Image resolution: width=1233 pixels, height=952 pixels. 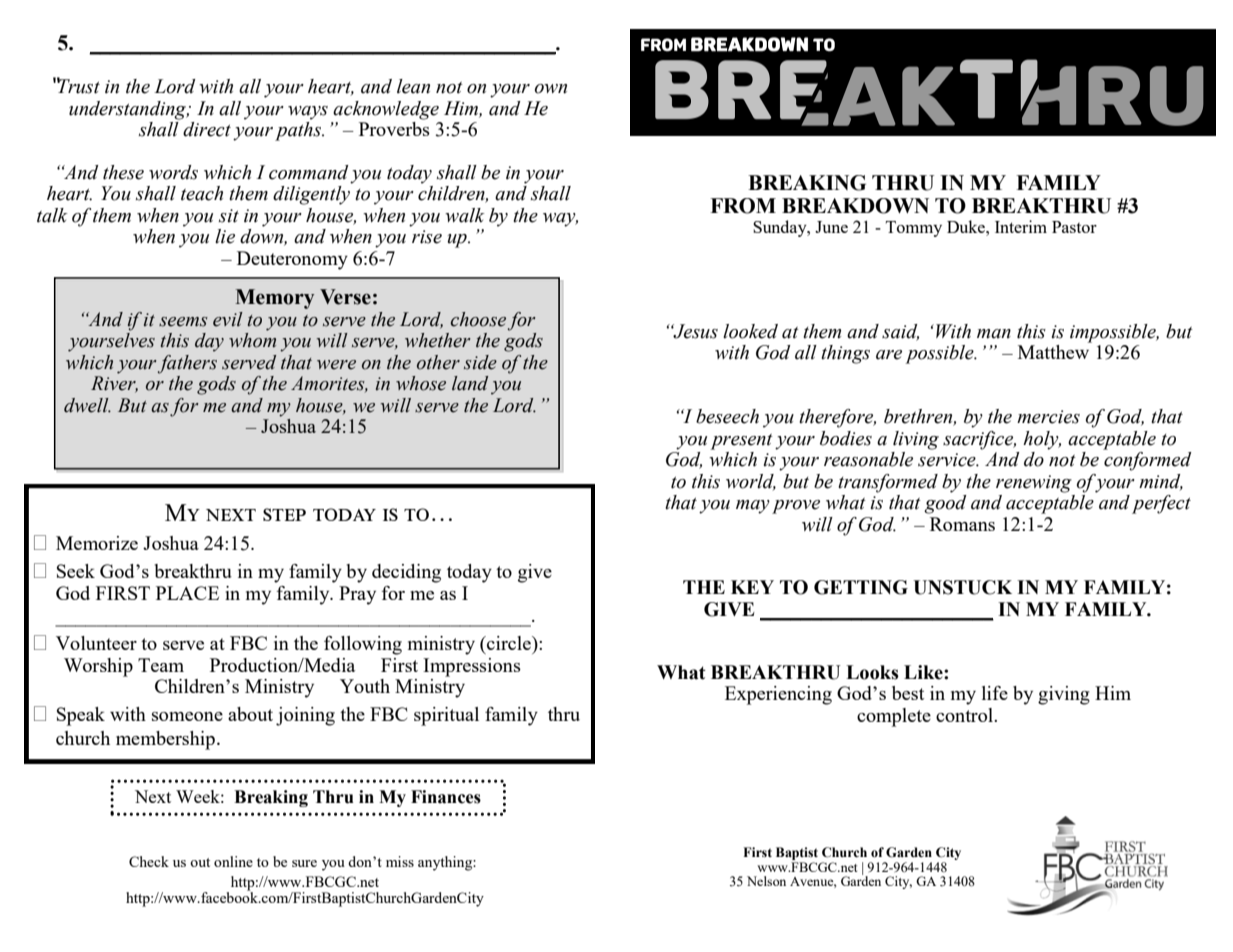 What do you see at coordinates (965, 715) in the image?
I see `control` at bounding box center [965, 715].
